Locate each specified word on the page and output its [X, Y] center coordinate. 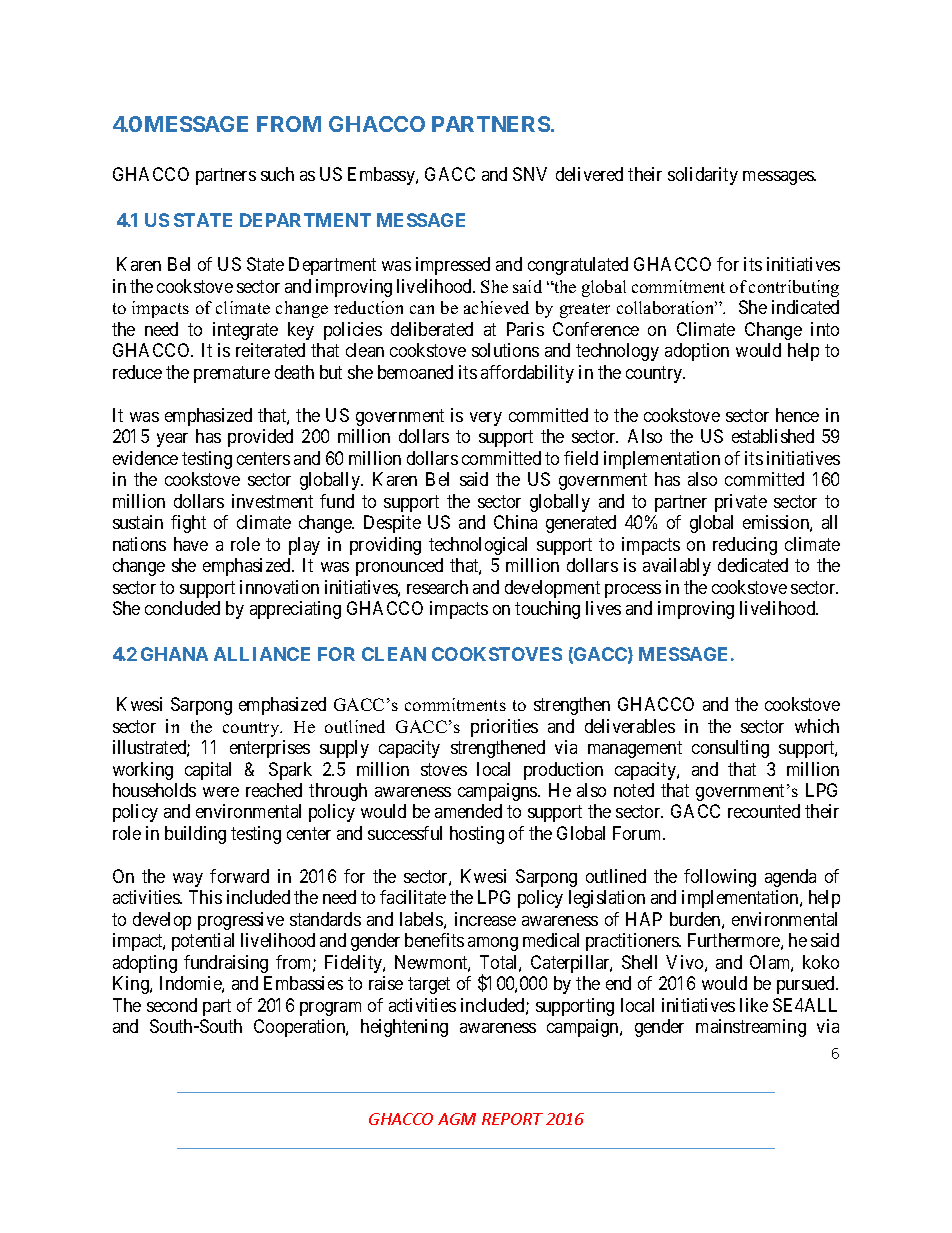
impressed [453, 266]
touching [547, 610]
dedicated [753, 565]
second [172, 1005]
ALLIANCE [262, 654]
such [277, 174]
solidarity [703, 176]
